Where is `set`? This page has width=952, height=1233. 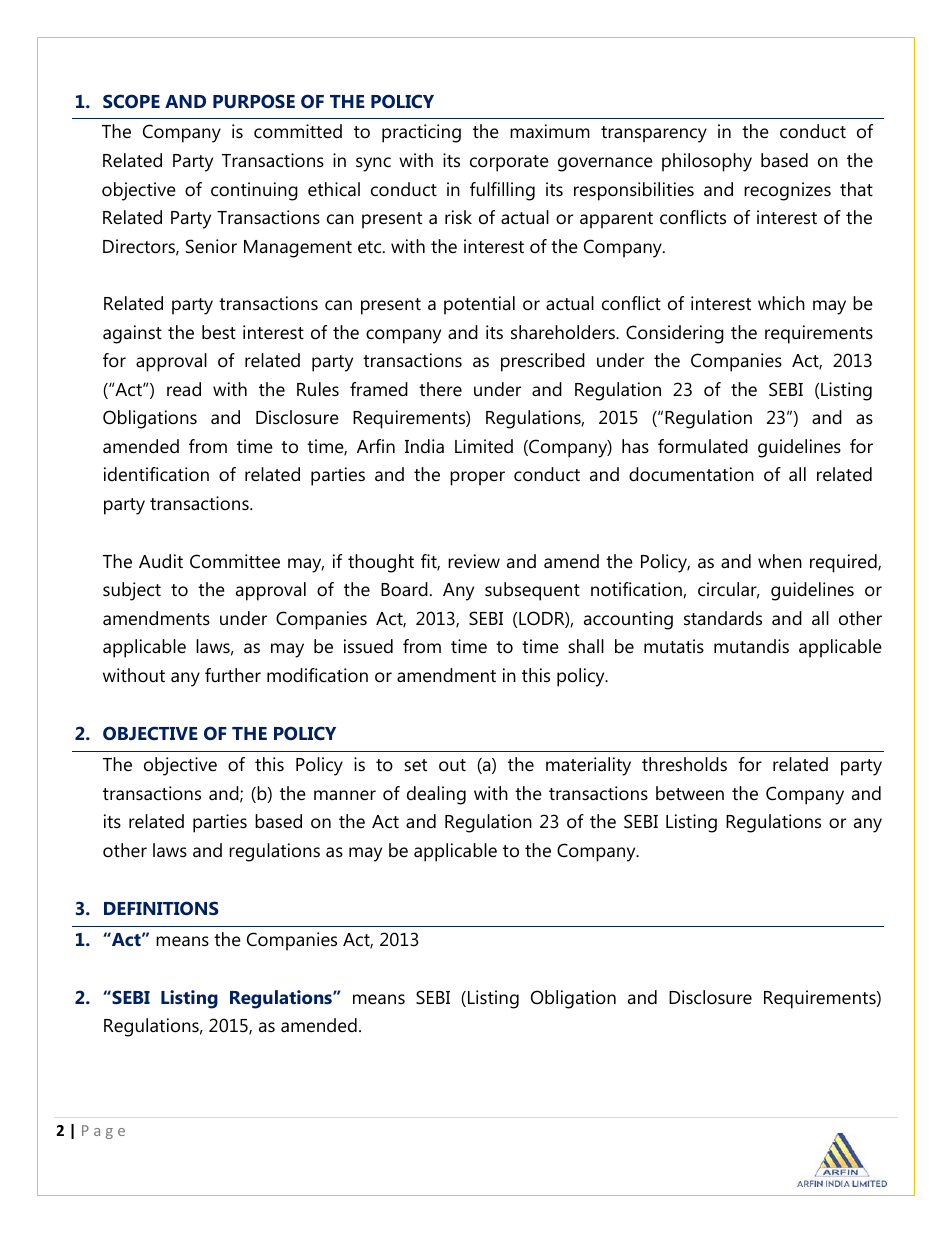 set is located at coordinates (415, 765).
